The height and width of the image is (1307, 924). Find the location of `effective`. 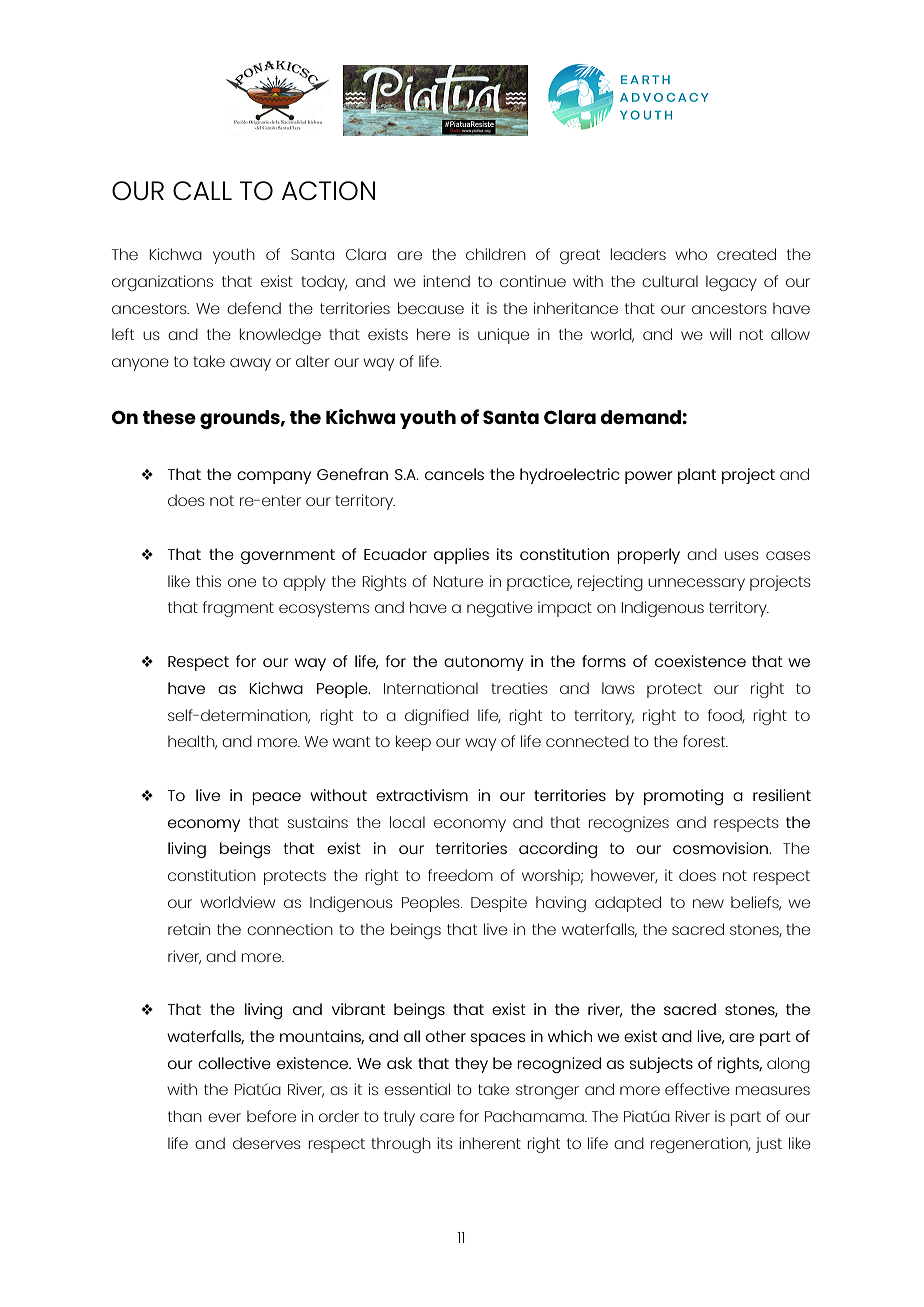

effective is located at coordinates (697, 1089).
